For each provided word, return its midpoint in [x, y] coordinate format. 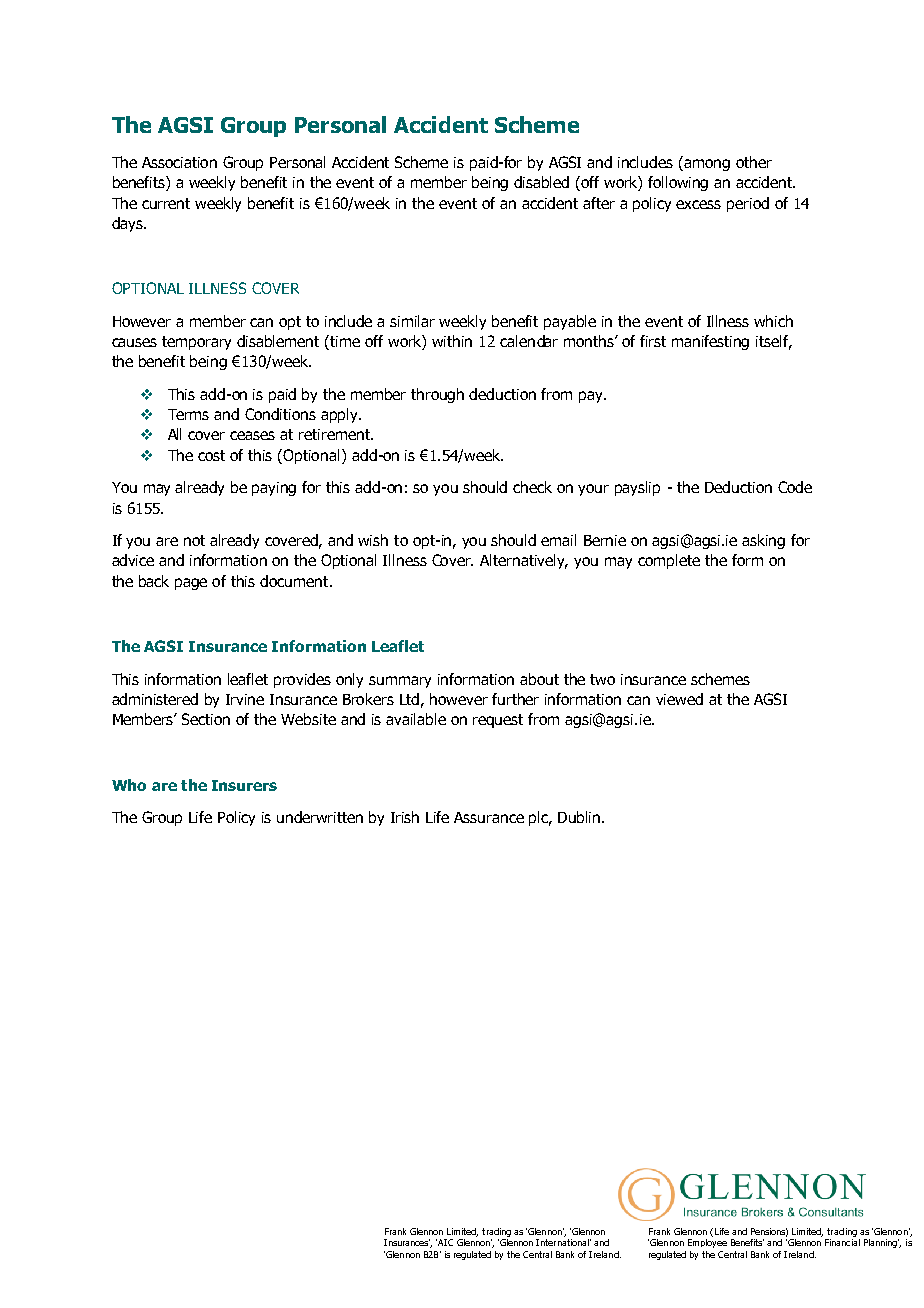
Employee [707, 1243]
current [166, 203]
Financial [842, 1242]
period [748, 204]
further [515, 699]
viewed [679, 699]
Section [206, 719]
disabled [541, 182]
